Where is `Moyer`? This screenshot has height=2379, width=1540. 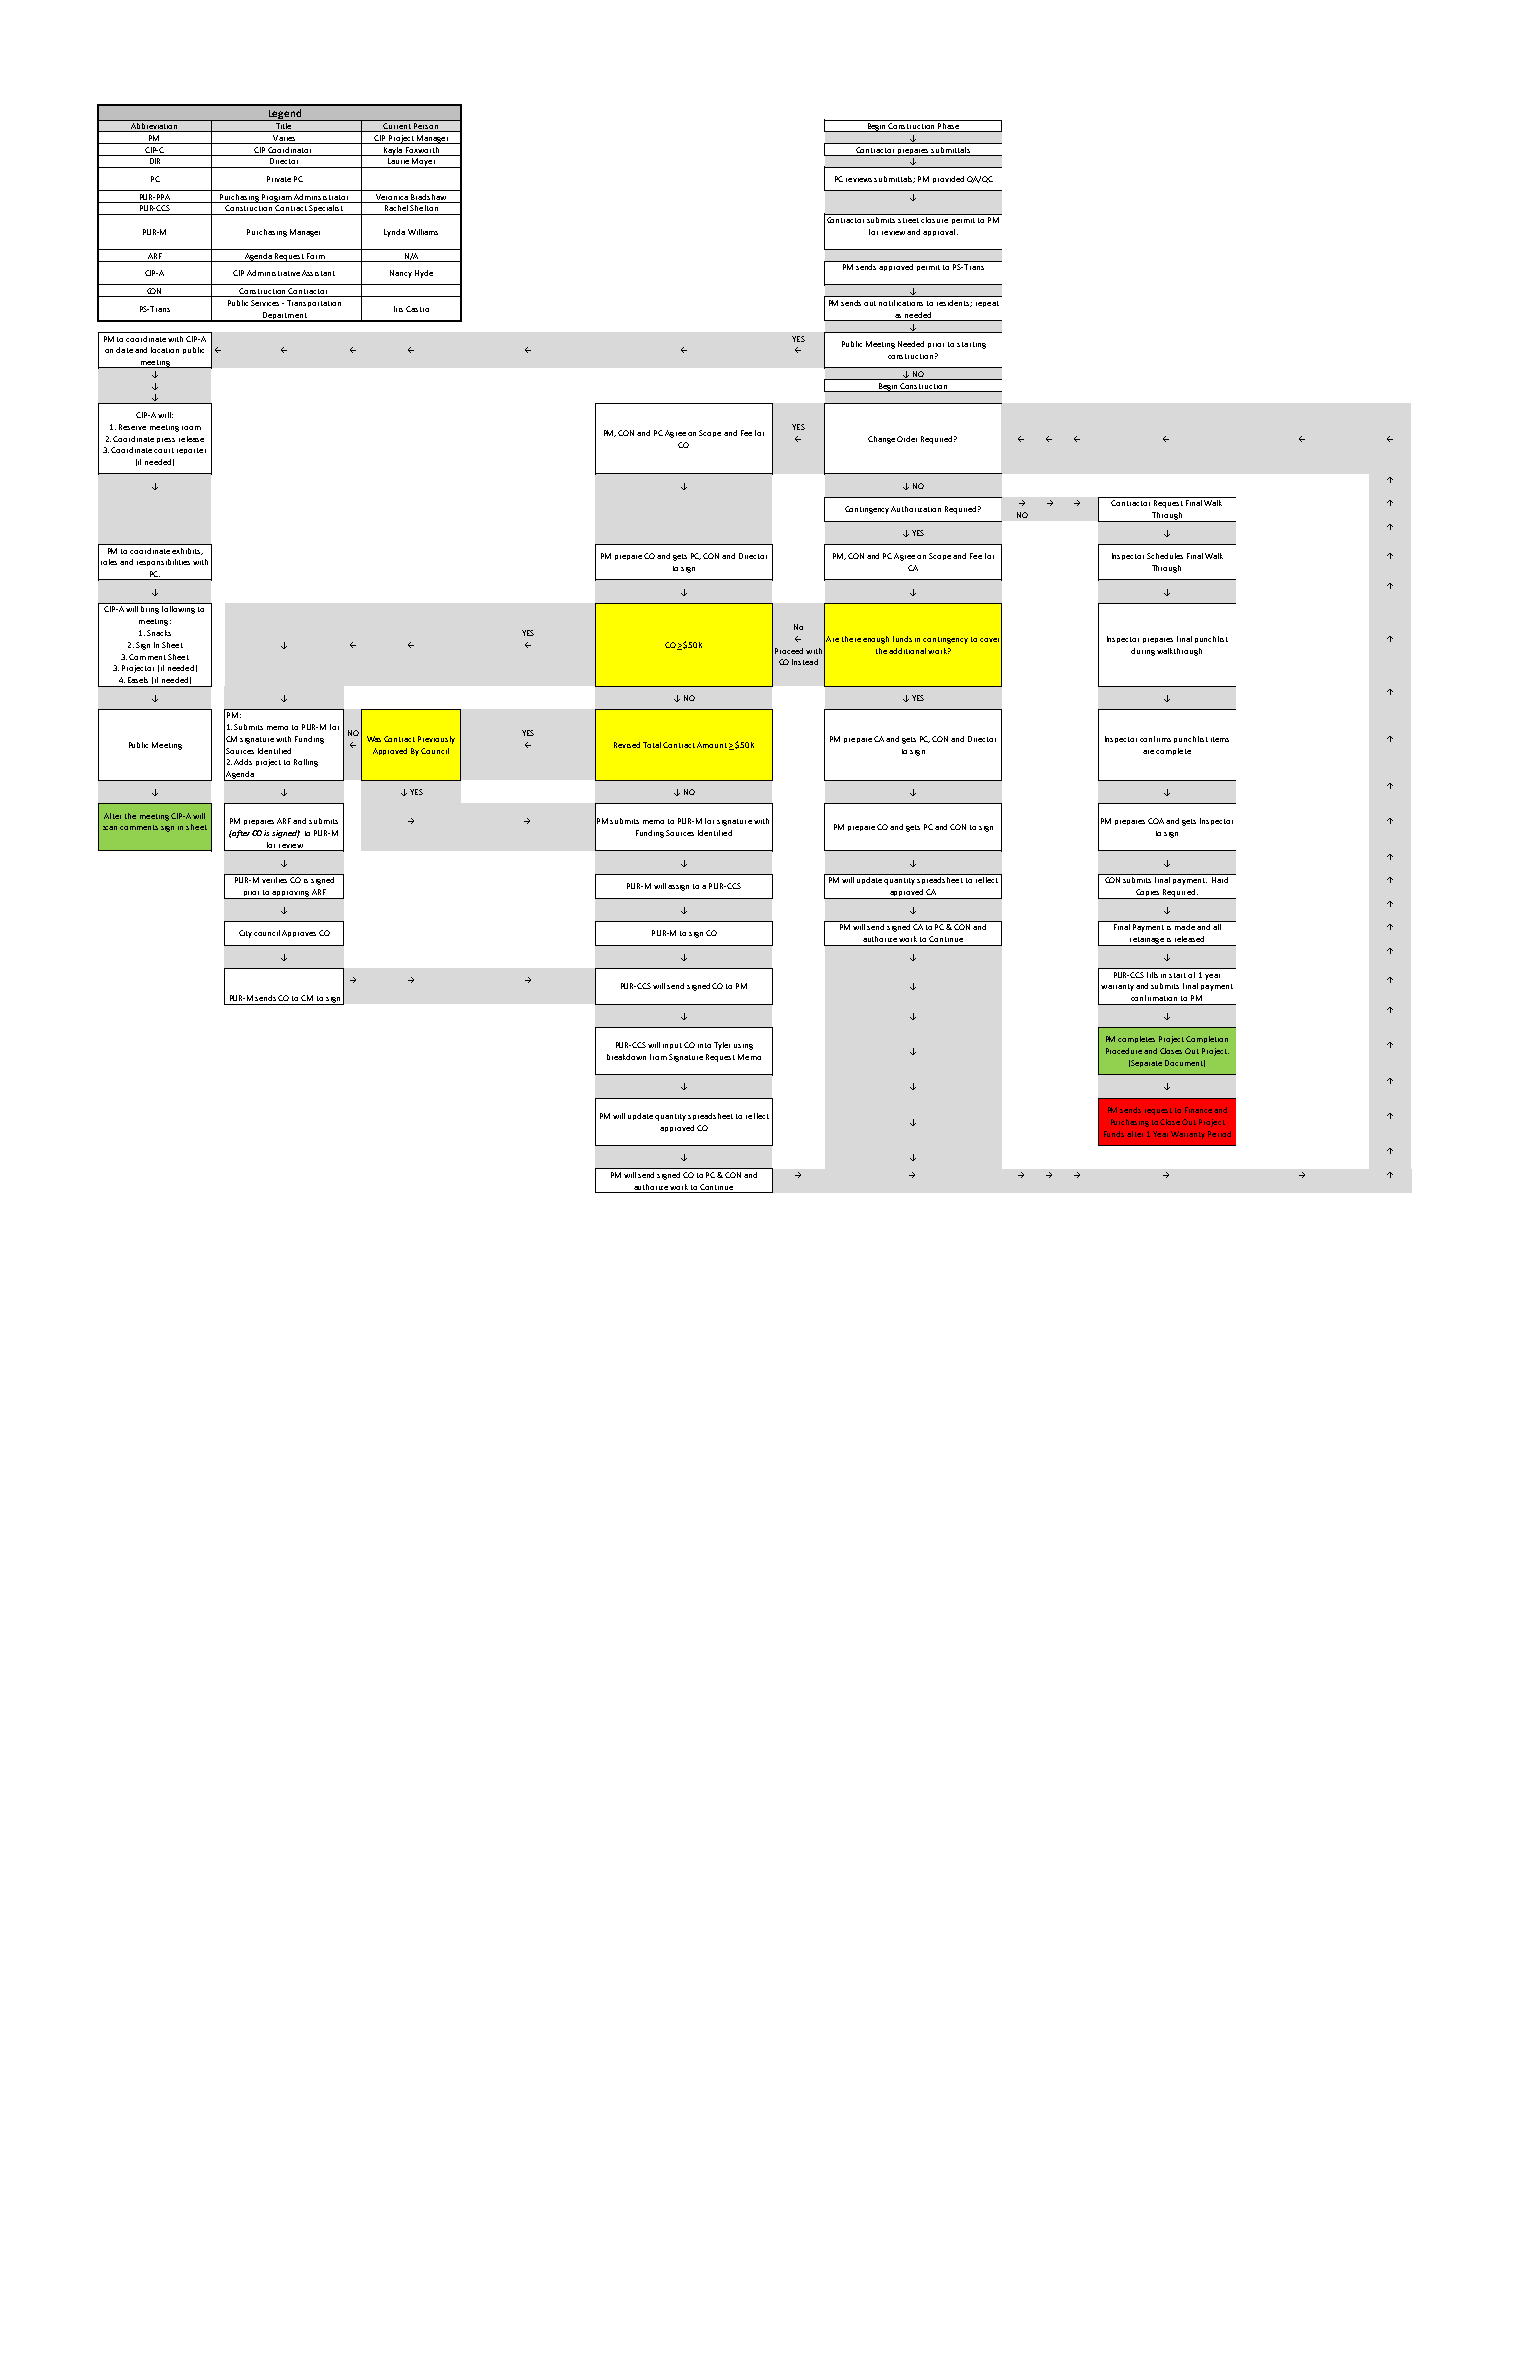
Moyer is located at coordinates (424, 163).
